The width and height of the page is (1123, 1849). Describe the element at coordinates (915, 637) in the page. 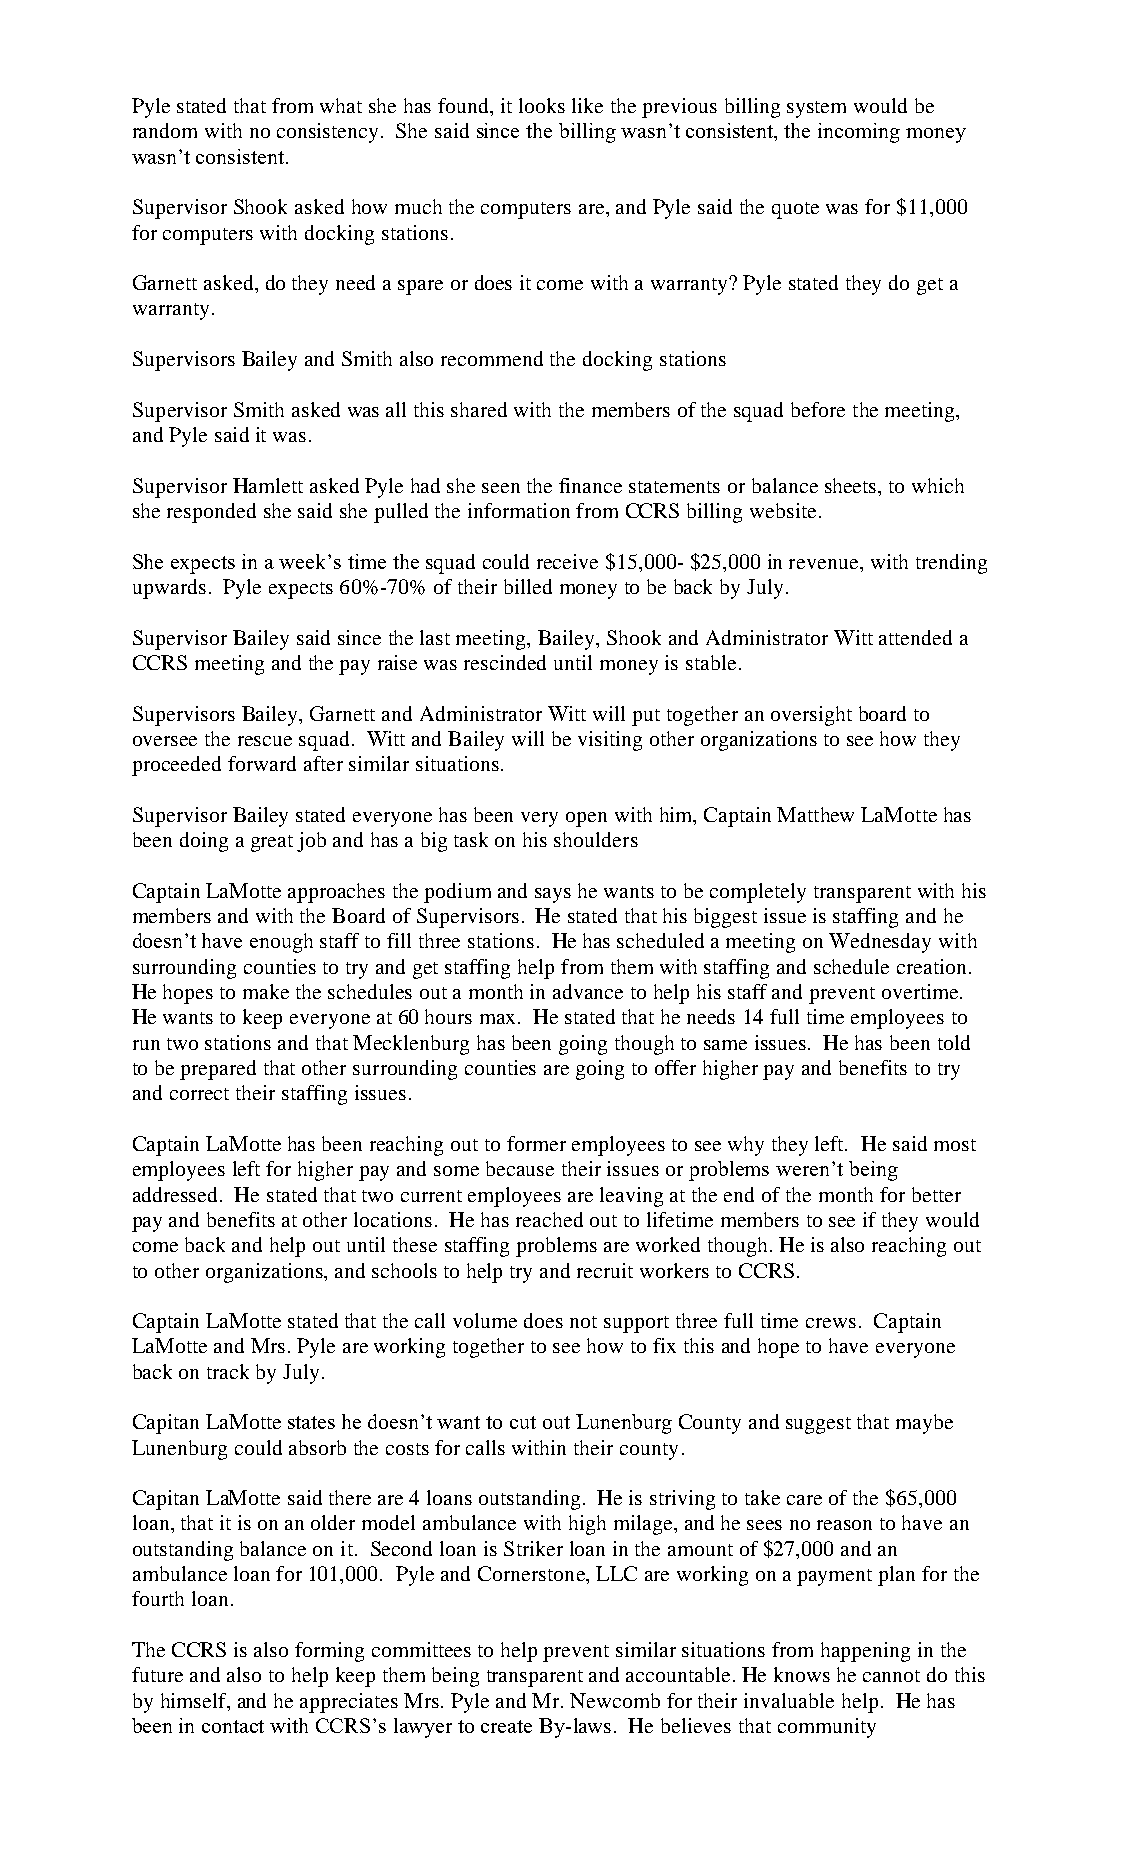

I see `attended` at that location.
